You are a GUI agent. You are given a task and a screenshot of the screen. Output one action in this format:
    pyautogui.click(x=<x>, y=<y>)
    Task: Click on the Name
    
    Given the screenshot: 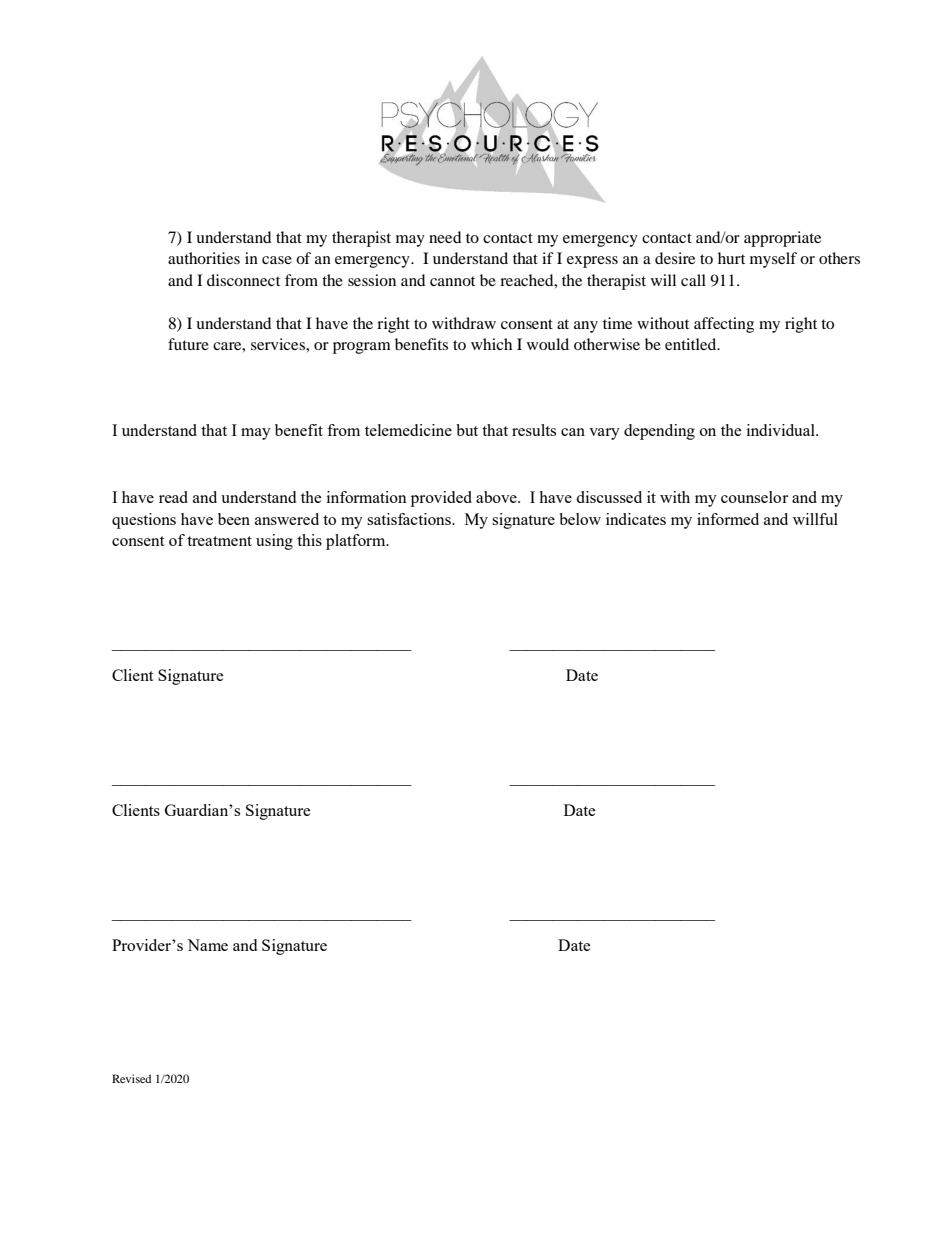 What is the action you would take?
    pyautogui.click(x=207, y=945)
